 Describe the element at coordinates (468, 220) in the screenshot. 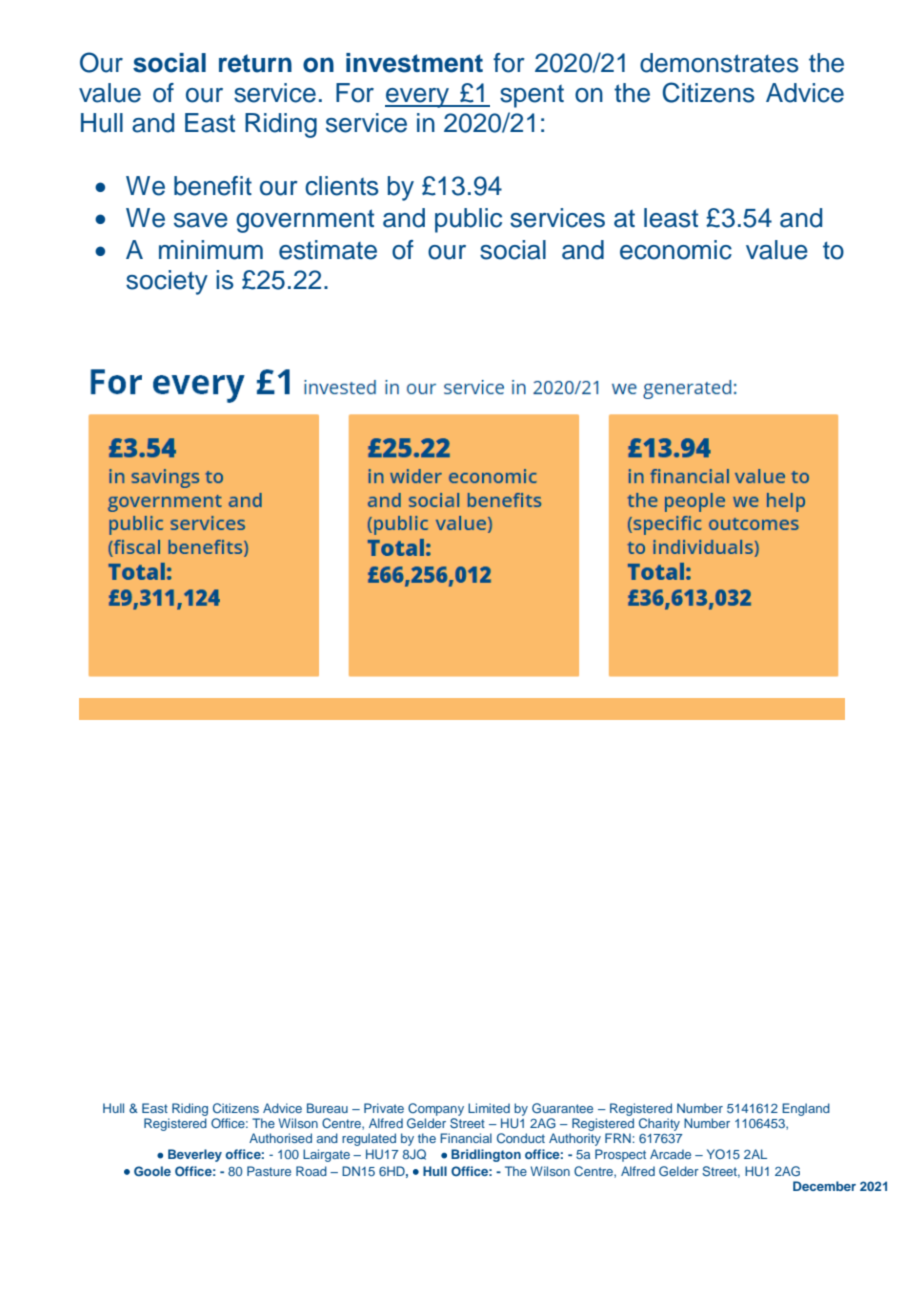

I see `public` at that location.
